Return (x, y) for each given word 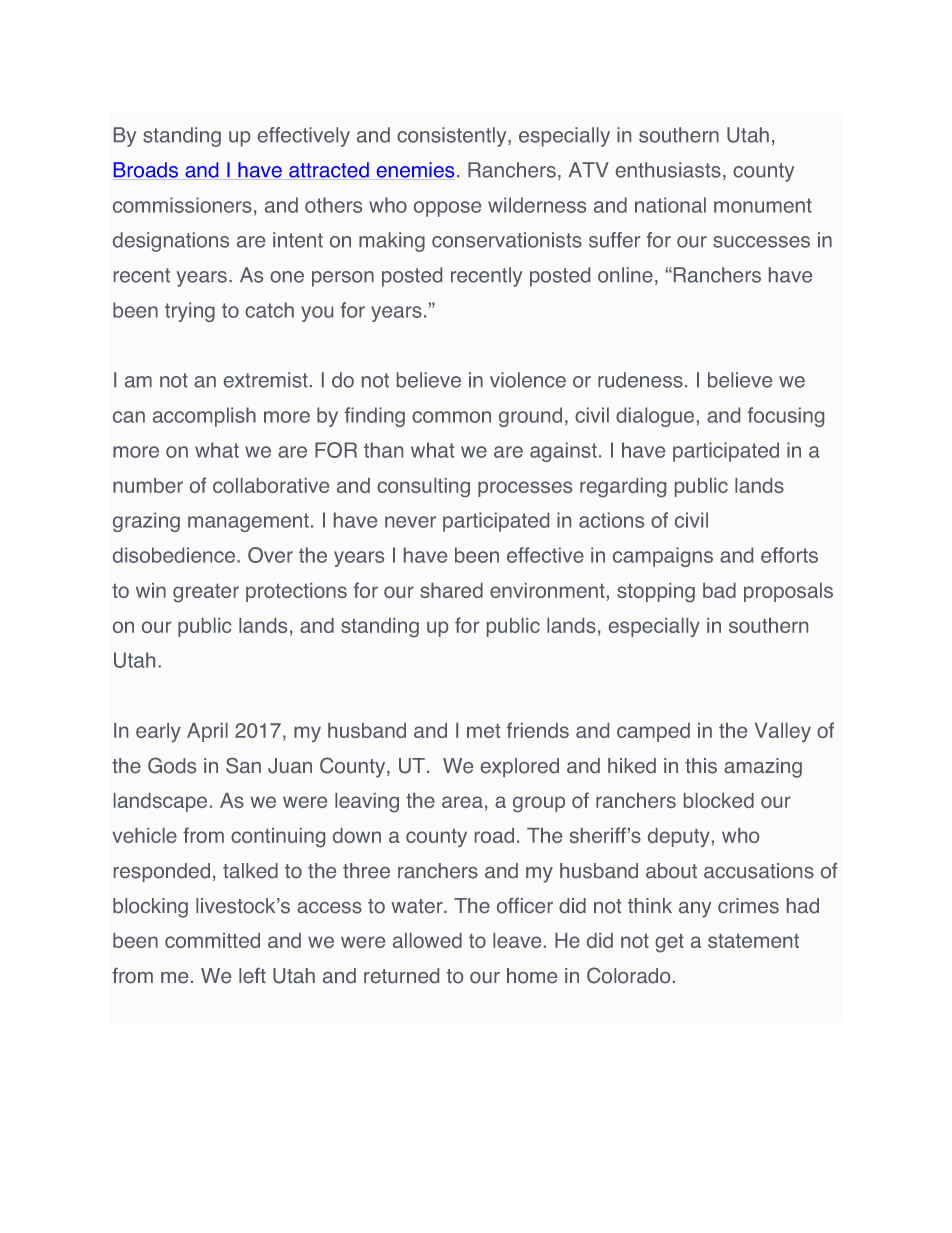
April (207, 732)
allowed (427, 940)
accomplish (204, 417)
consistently (453, 137)
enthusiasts (668, 170)
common (451, 417)
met (483, 731)
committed (212, 940)
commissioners (182, 205)
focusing (786, 417)
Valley (783, 732)
